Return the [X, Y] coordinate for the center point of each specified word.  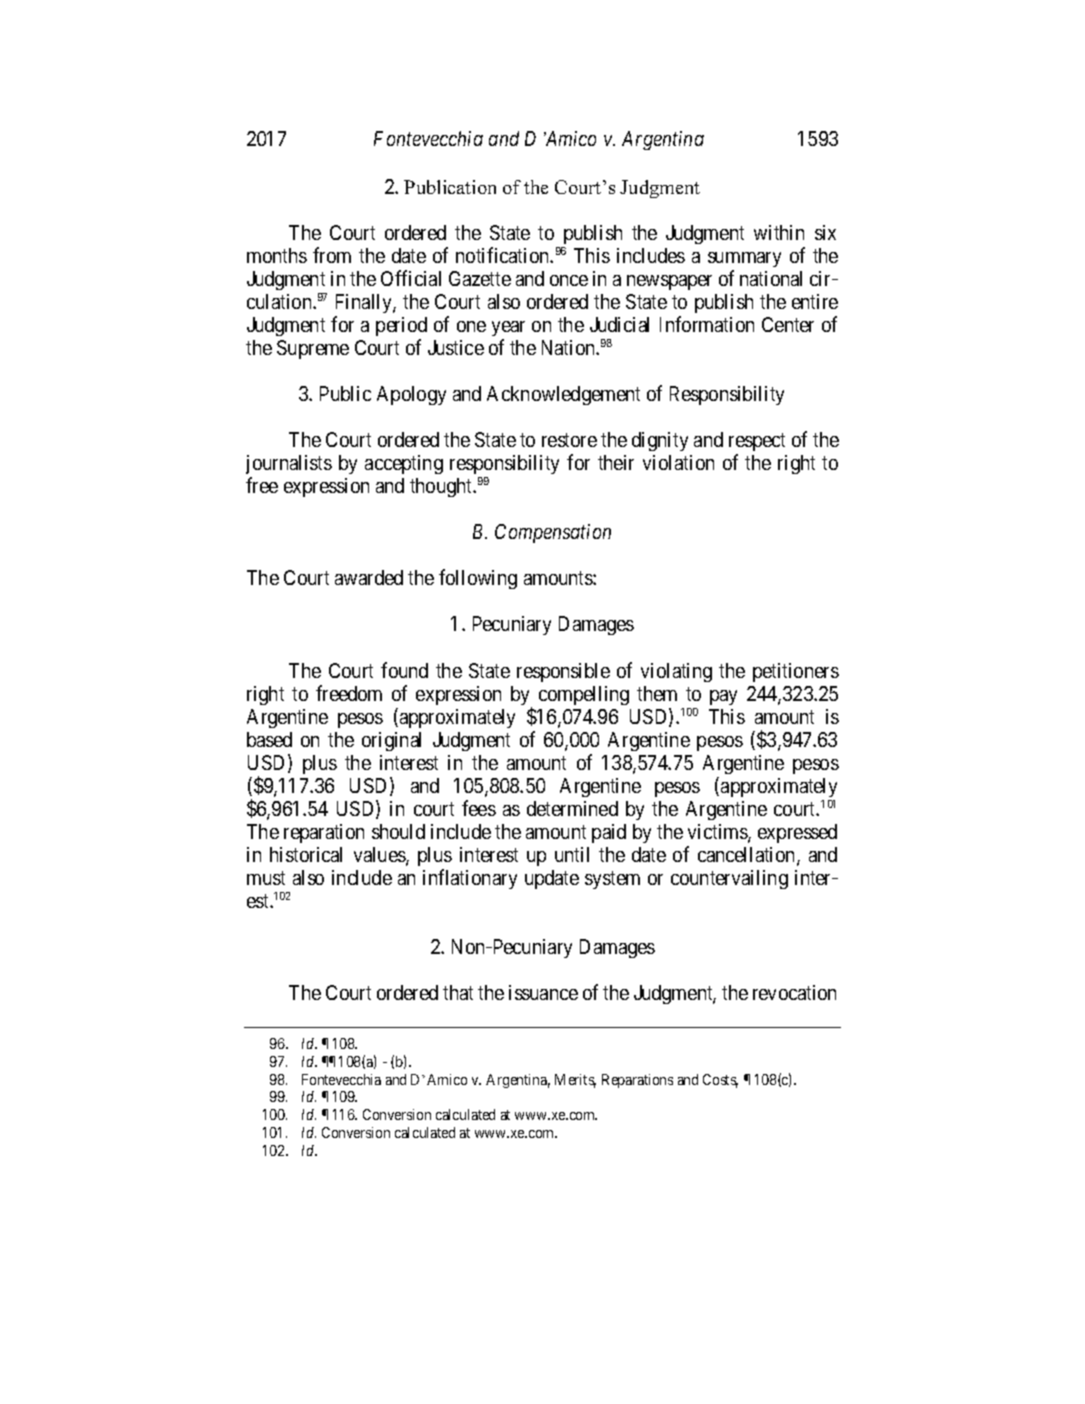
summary [744, 259]
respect [757, 444]
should [398, 831]
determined [572, 808]
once [569, 280]
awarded [369, 577]
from [332, 255]
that [458, 992]
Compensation [553, 533]
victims [718, 833]
